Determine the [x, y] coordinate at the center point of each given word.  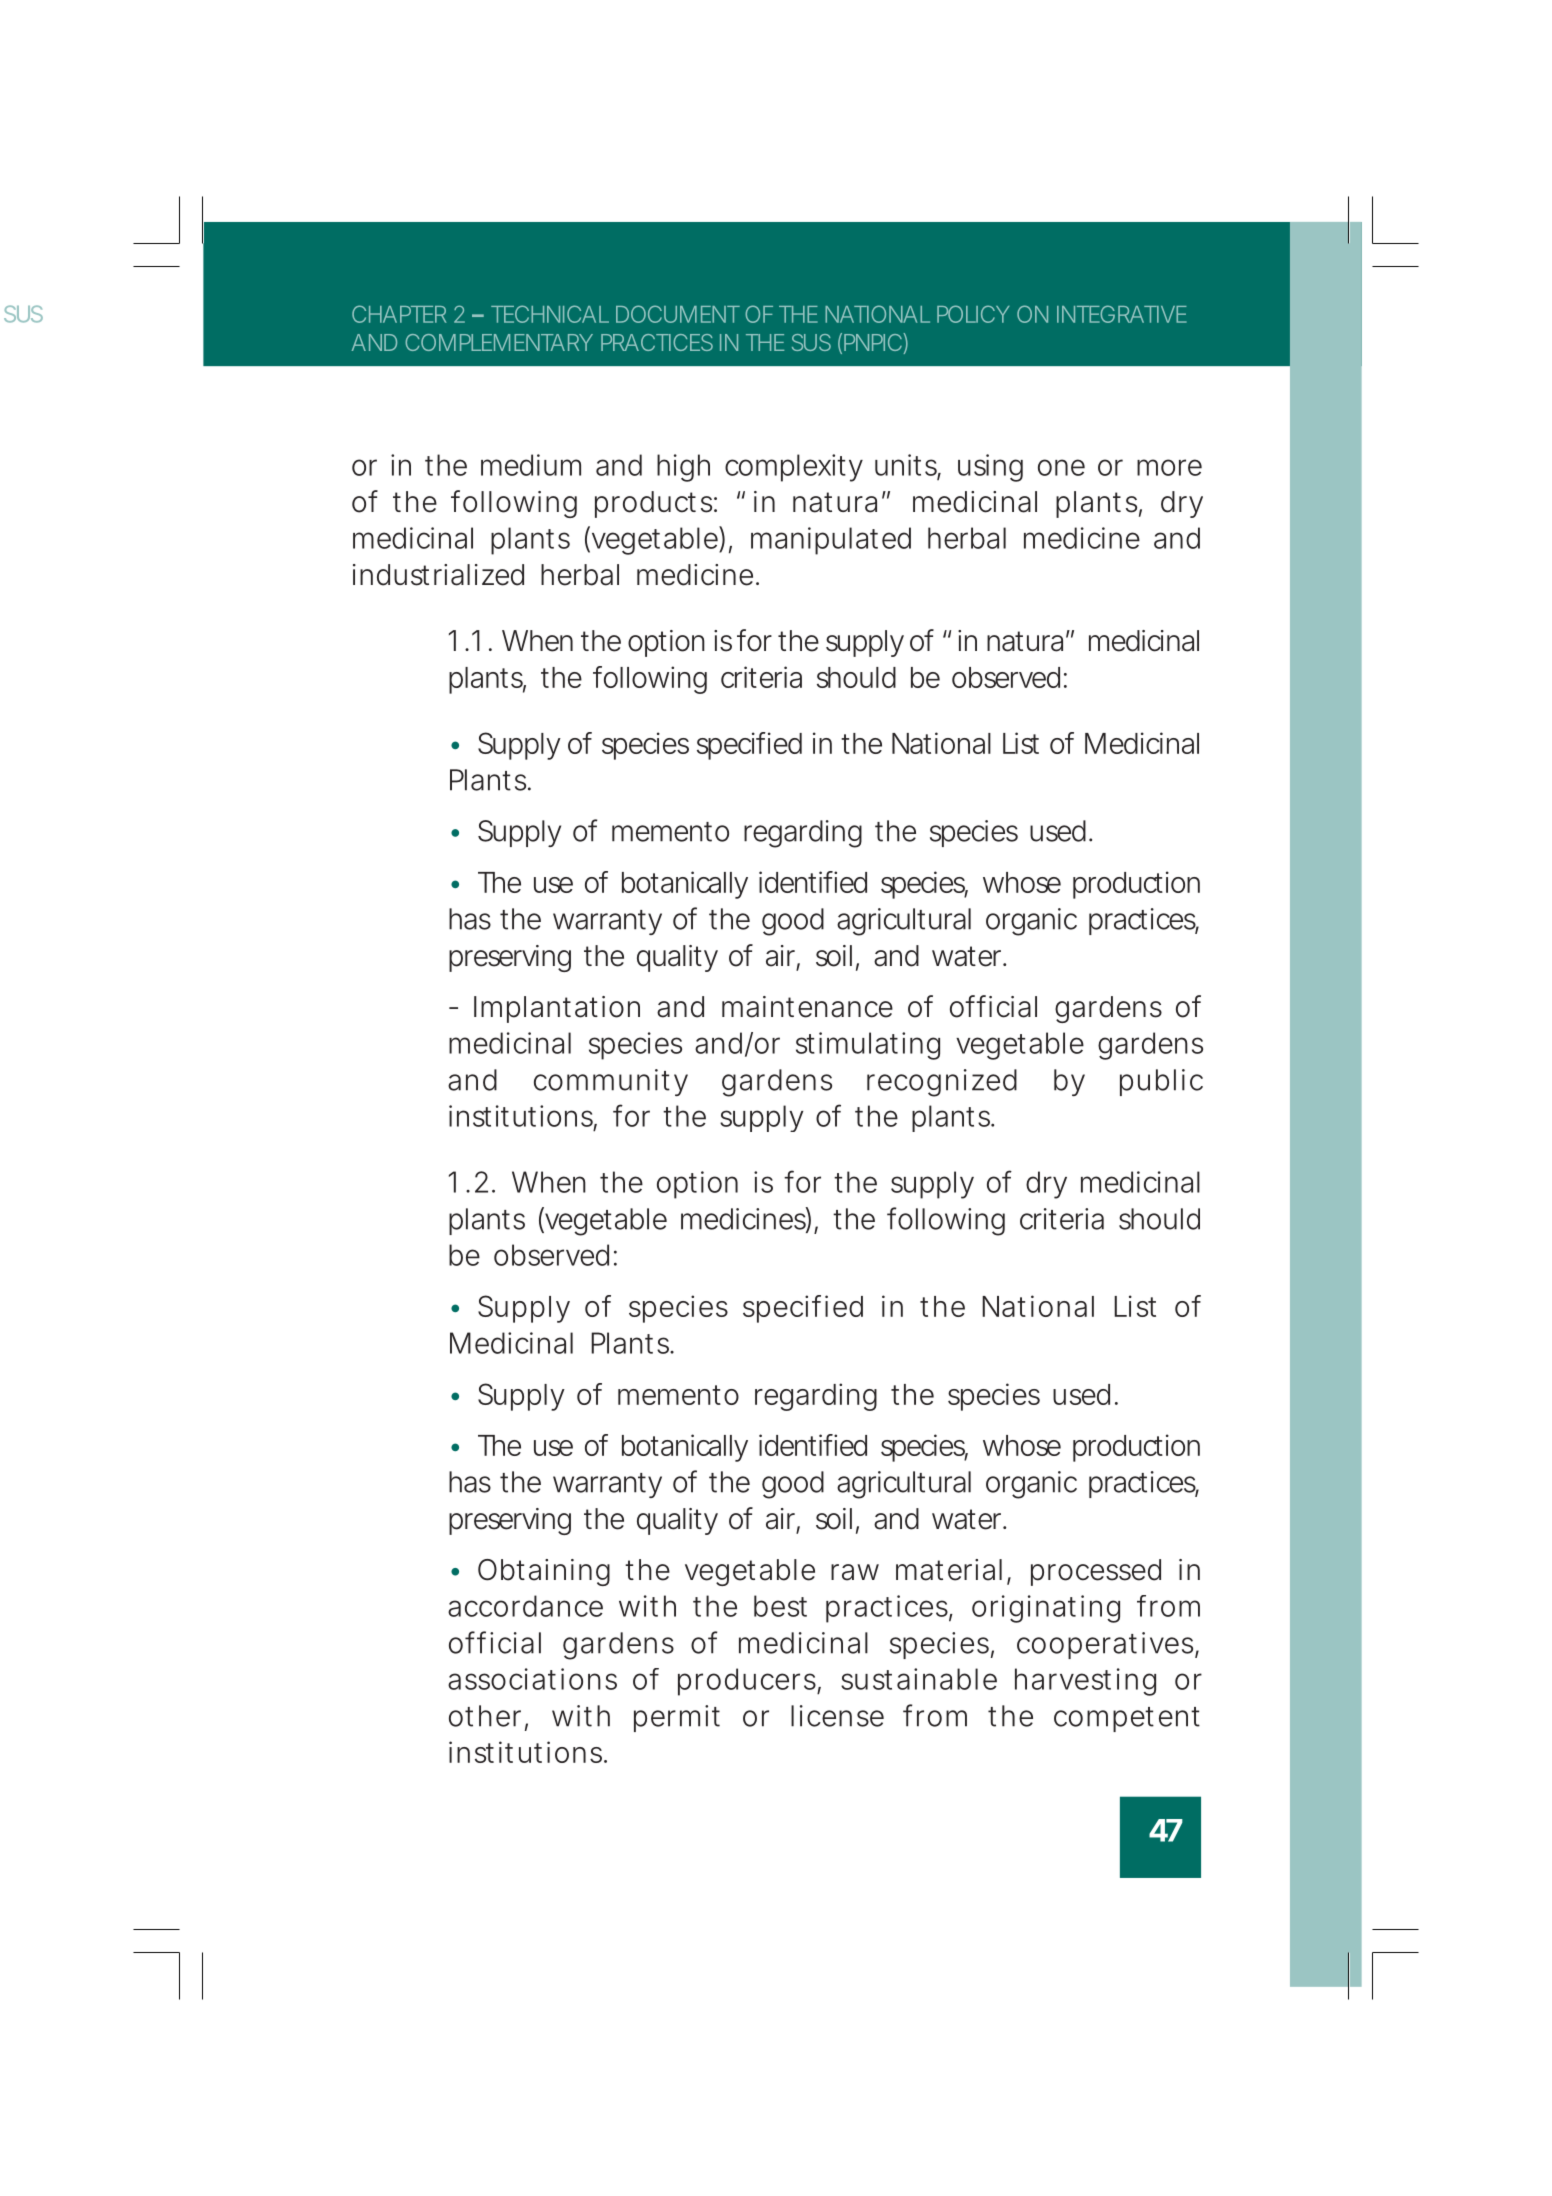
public [1161, 1082]
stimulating [868, 1046]
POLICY [973, 314]
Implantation [557, 1009]
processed [1096, 1572]
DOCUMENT [677, 314]
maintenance [807, 1007]
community [611, 1082]
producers [747, 1682]
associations [532, 1679]
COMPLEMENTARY [498, 342]
